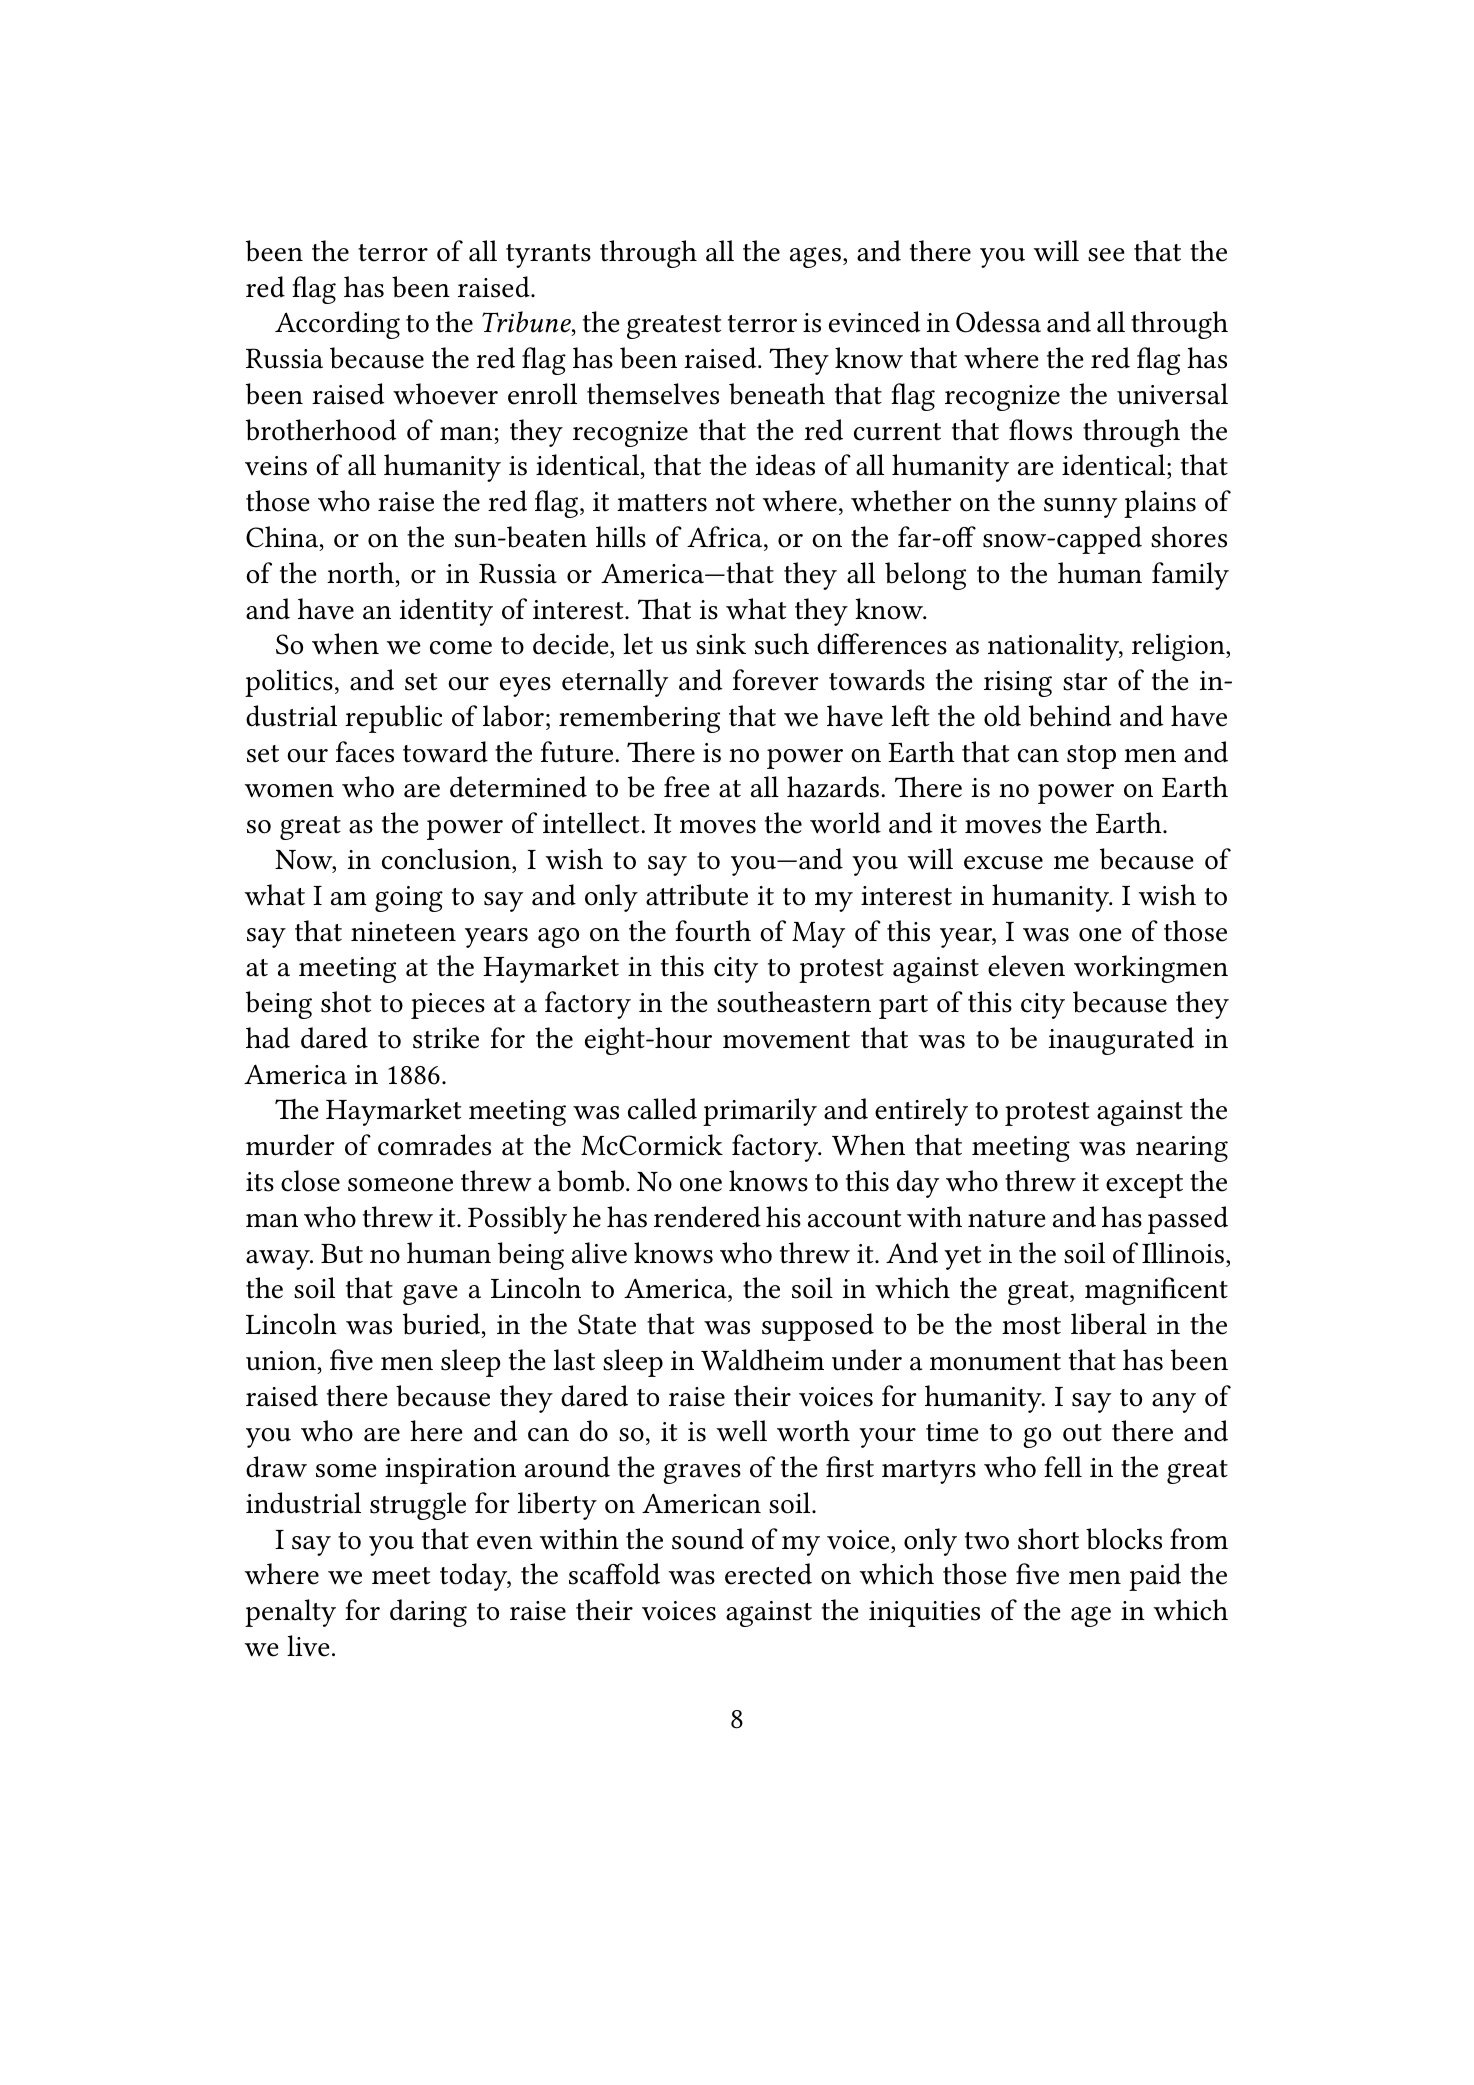  I want to click on forever, so click(776, 680).
